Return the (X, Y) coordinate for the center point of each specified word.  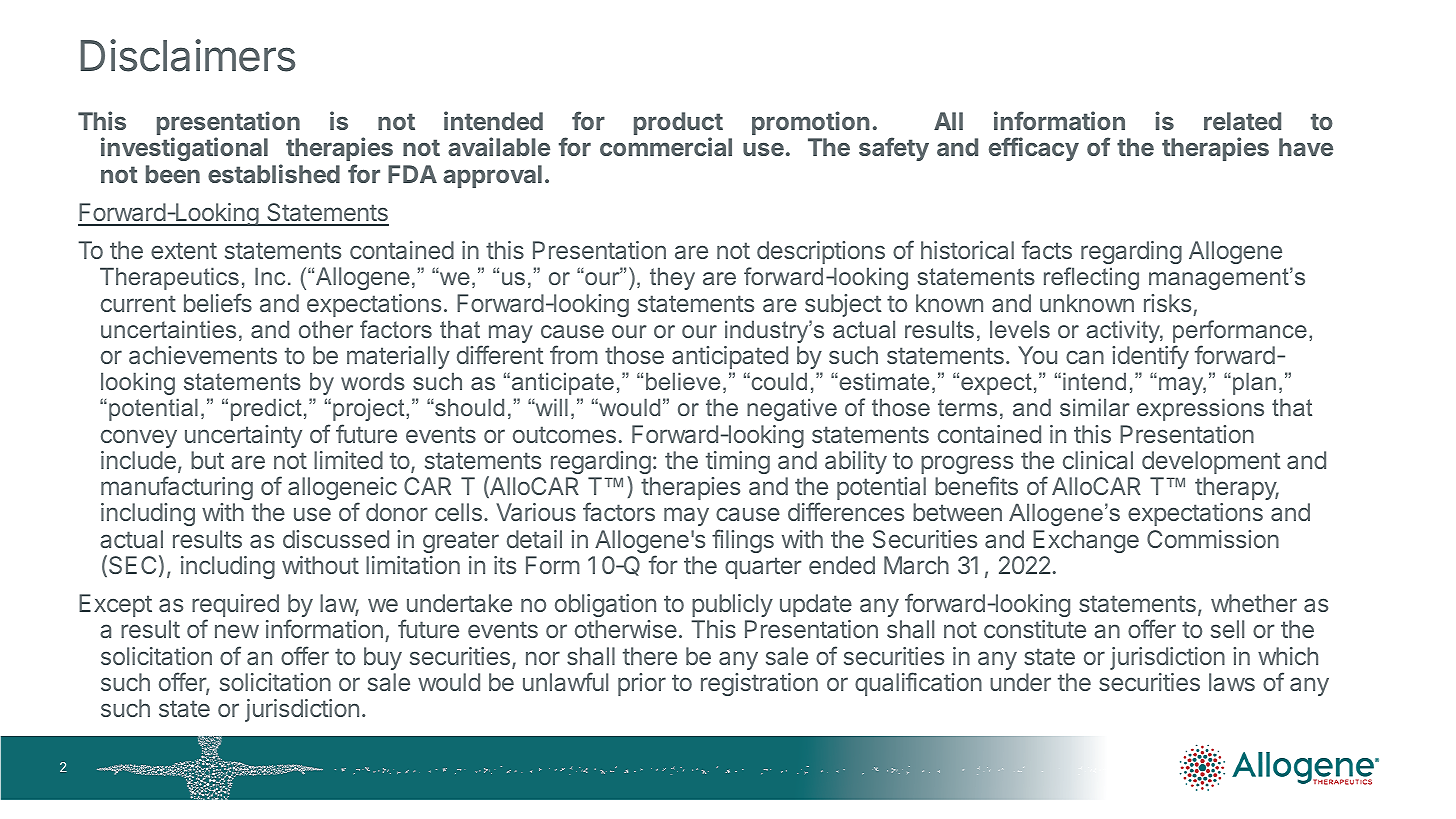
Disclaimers (188, 55)
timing (738, 462)
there (650, 656)
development (1211, 462)
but (207, 460)
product (678, 125)
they (672, 278)
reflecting (1091, 278)
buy (383, 658)
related (1242, 121)
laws (1232, 682)
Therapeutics (169, 278)
